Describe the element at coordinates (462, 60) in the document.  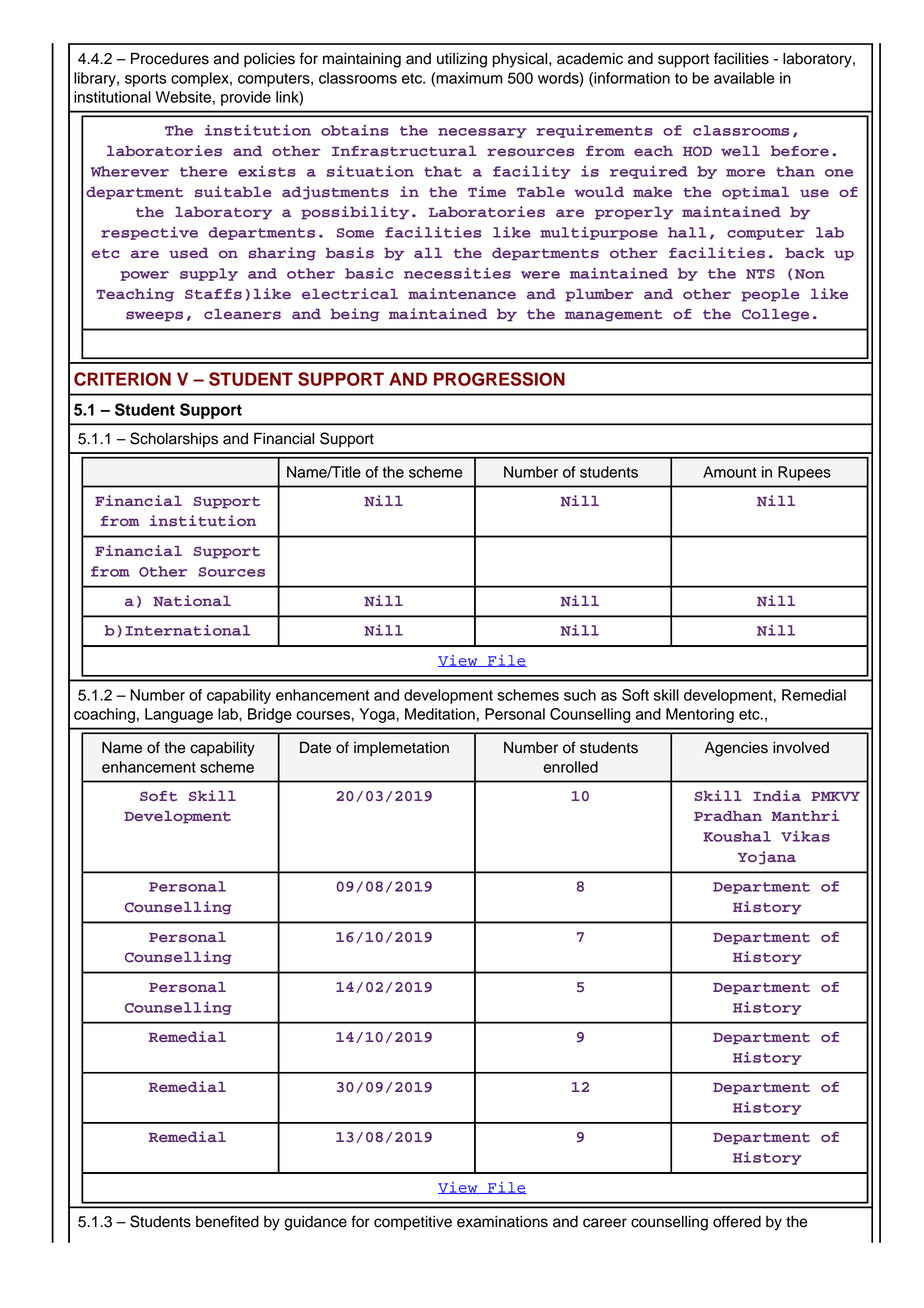
I see `utilizing` at that location.
